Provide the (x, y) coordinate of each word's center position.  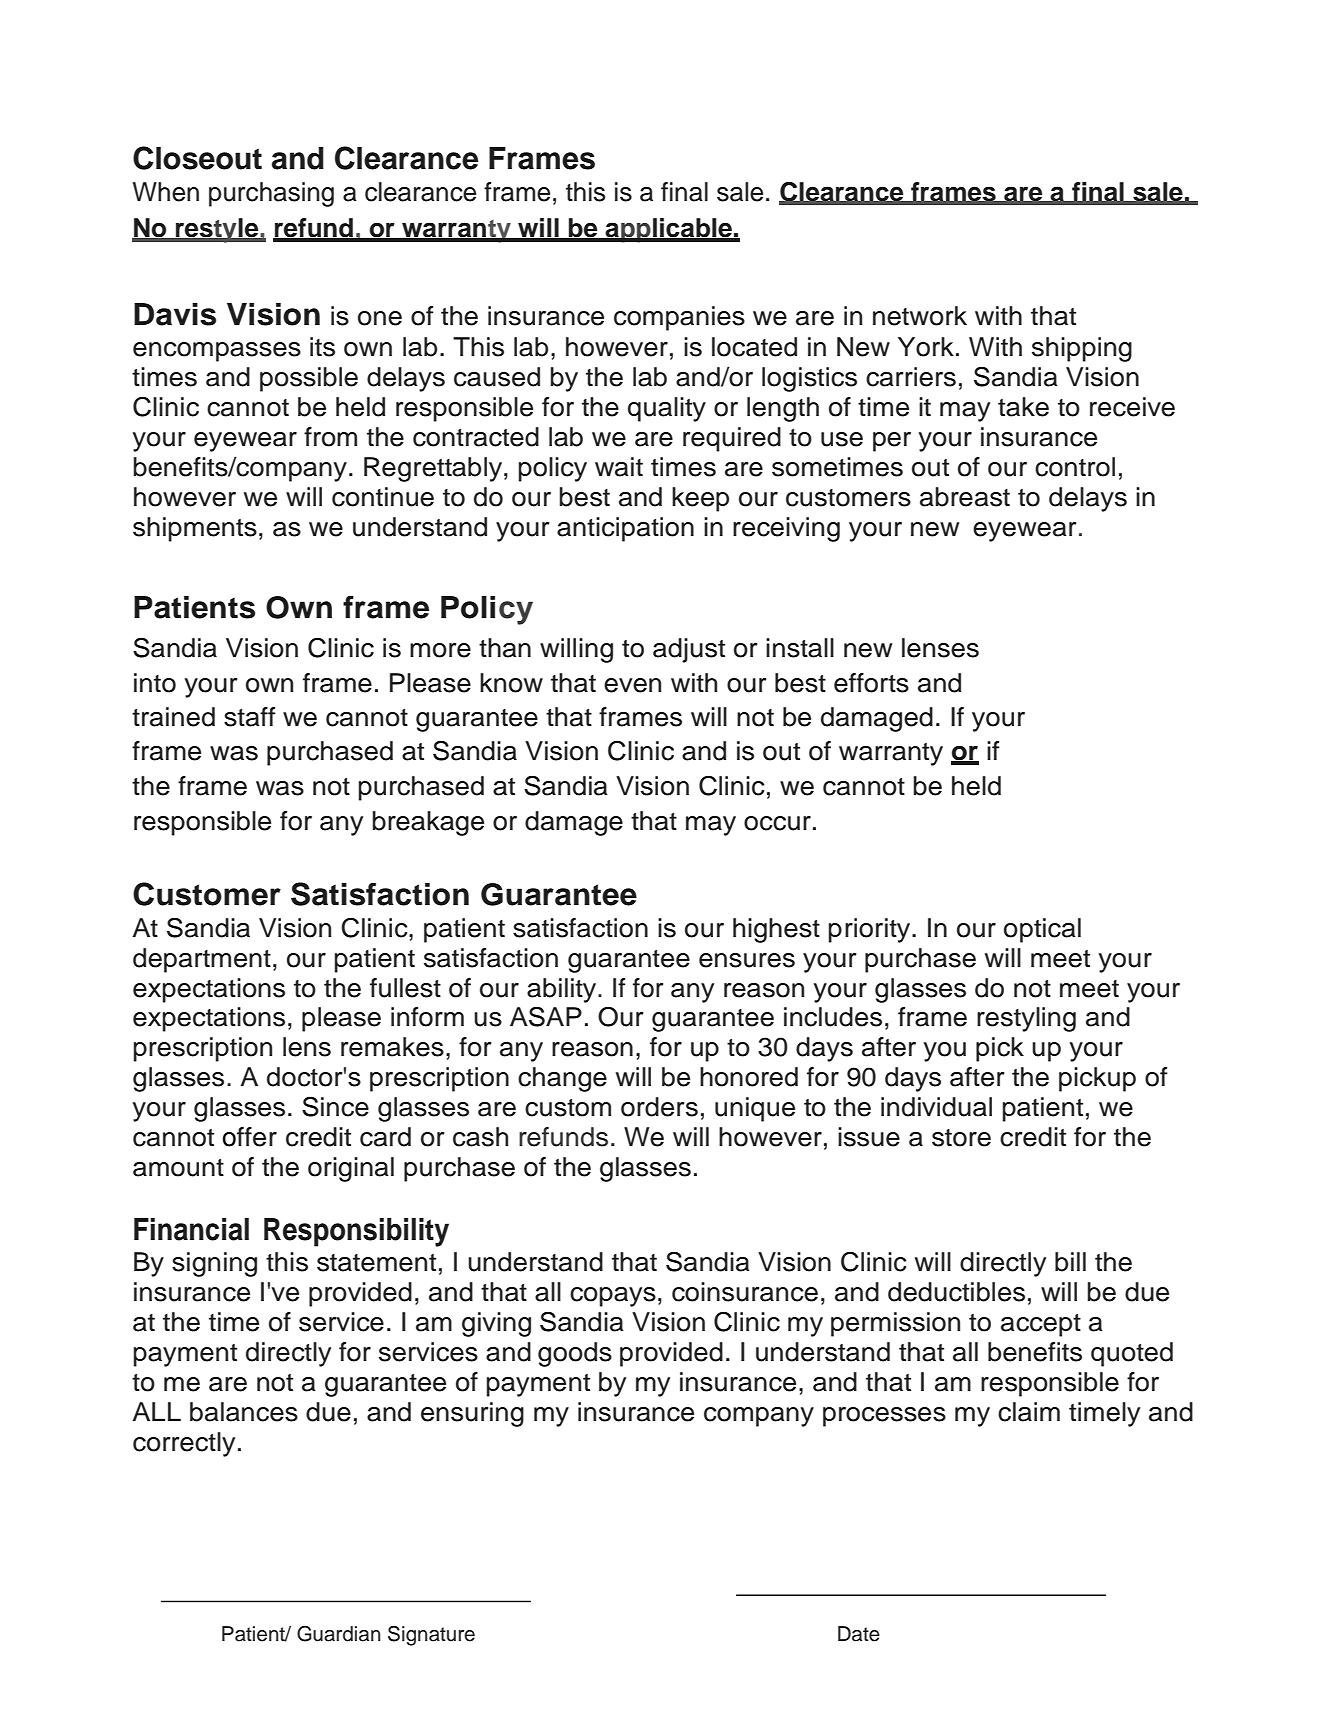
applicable (668, 230)
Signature (431, 1636)
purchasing (271, 194)
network (920, 316)
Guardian (339, 1634)
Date (859, 1634)
